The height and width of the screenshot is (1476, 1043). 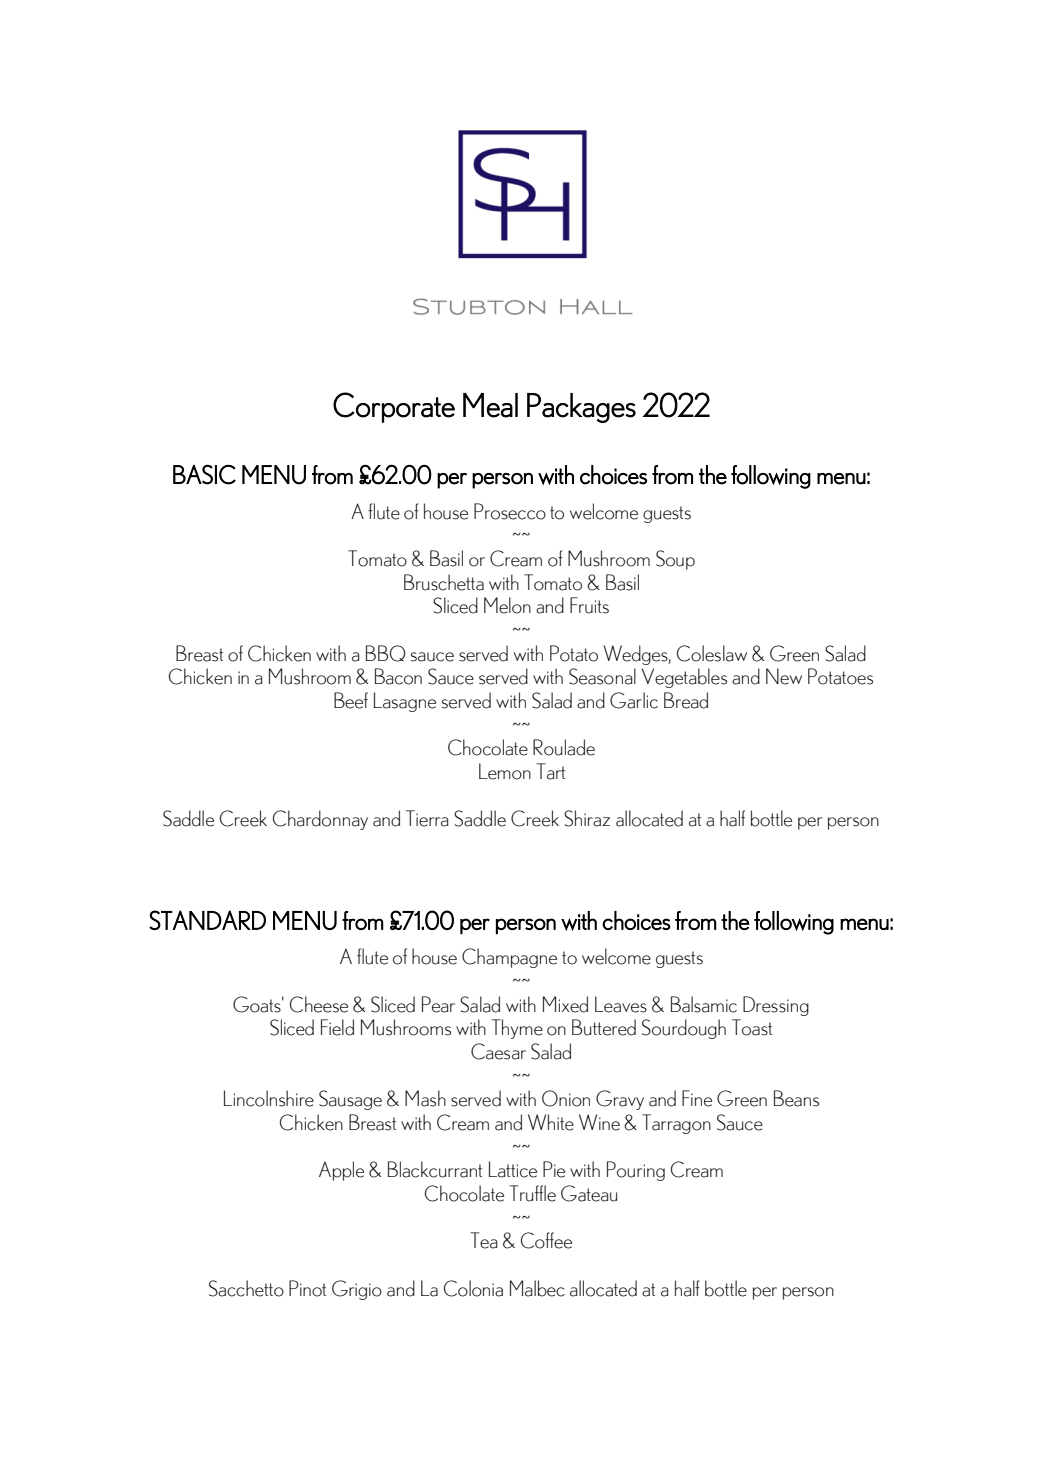 I want to click on Pouring, so click(x=636, y=1171).
